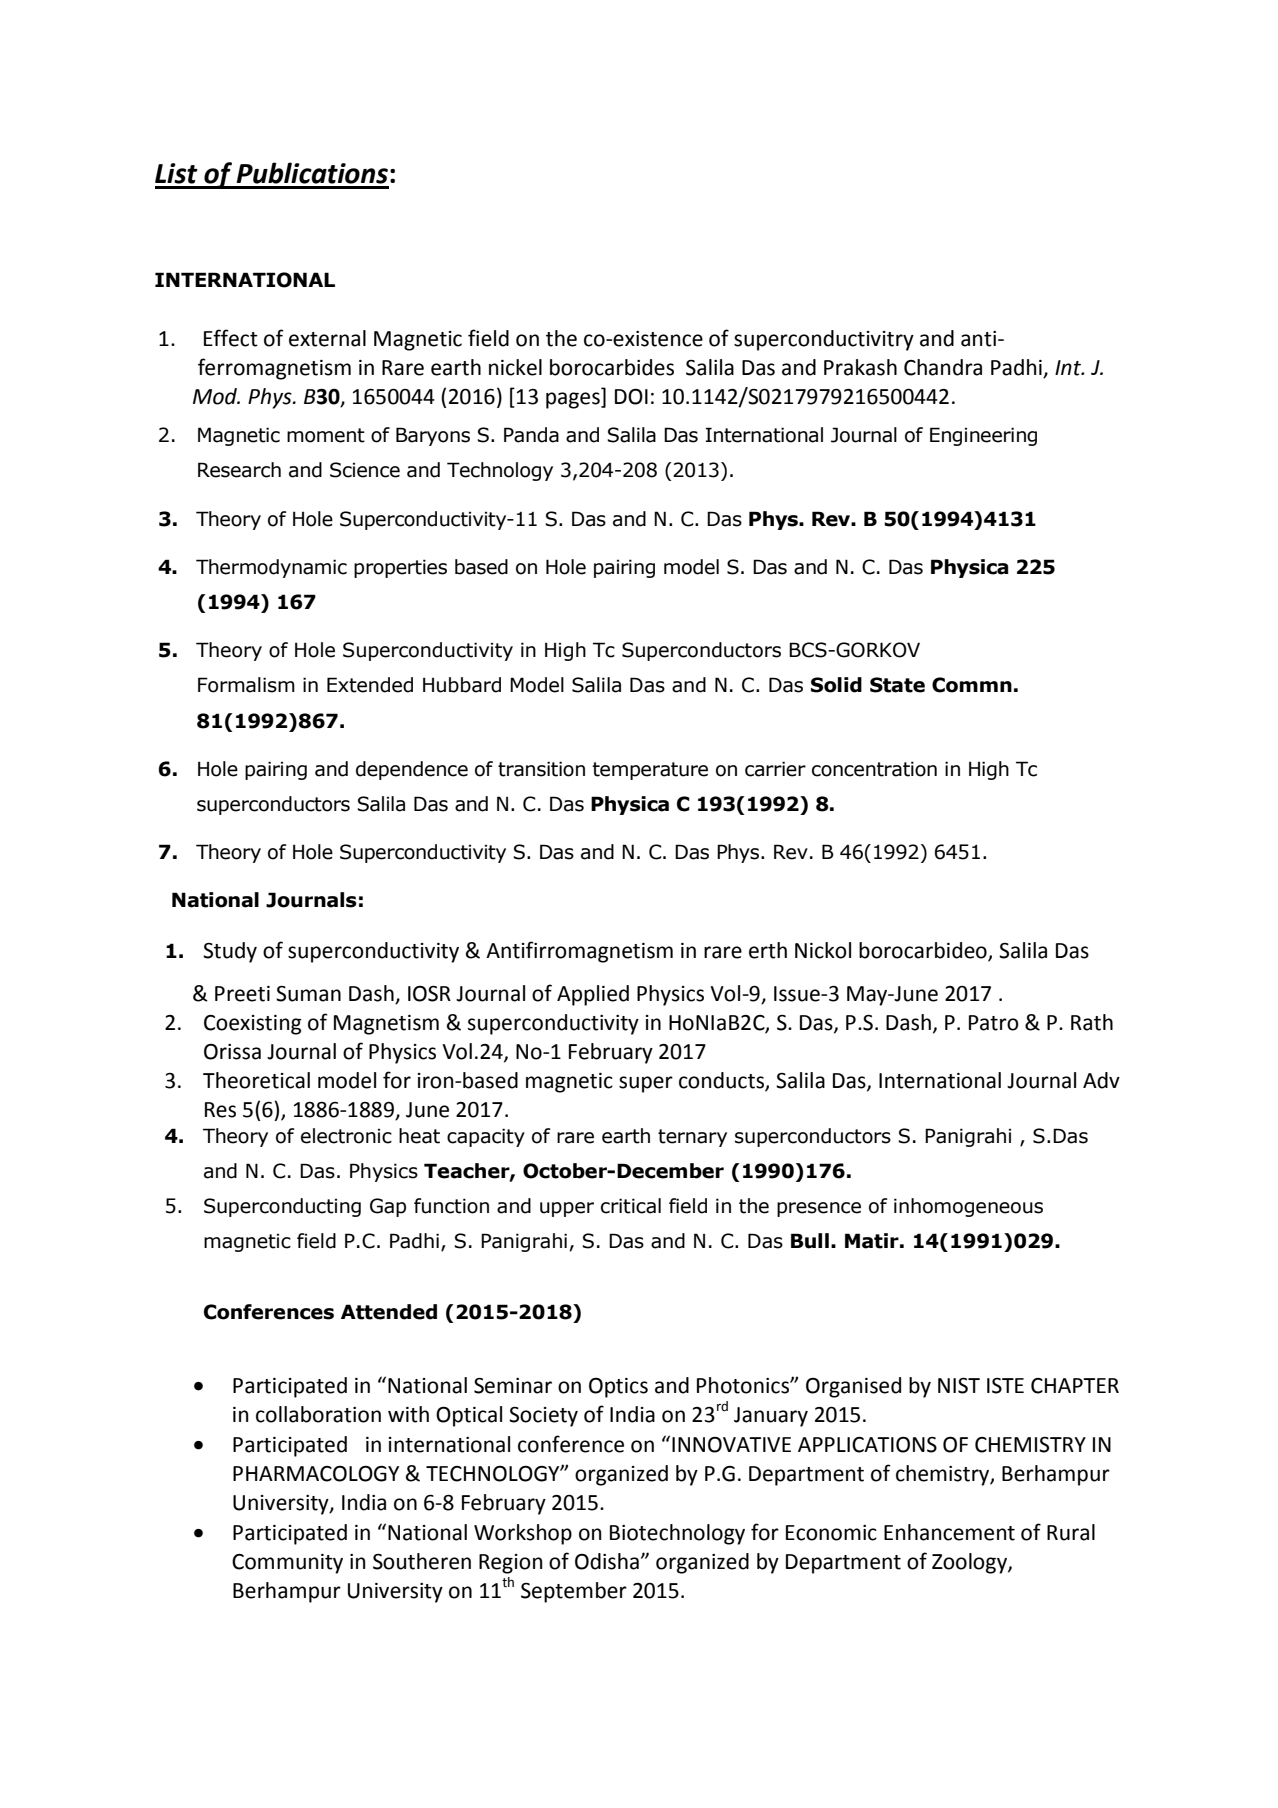  Describe the element at coordinates (631, 396) in the screenshot. I see `DOI` at that location.
